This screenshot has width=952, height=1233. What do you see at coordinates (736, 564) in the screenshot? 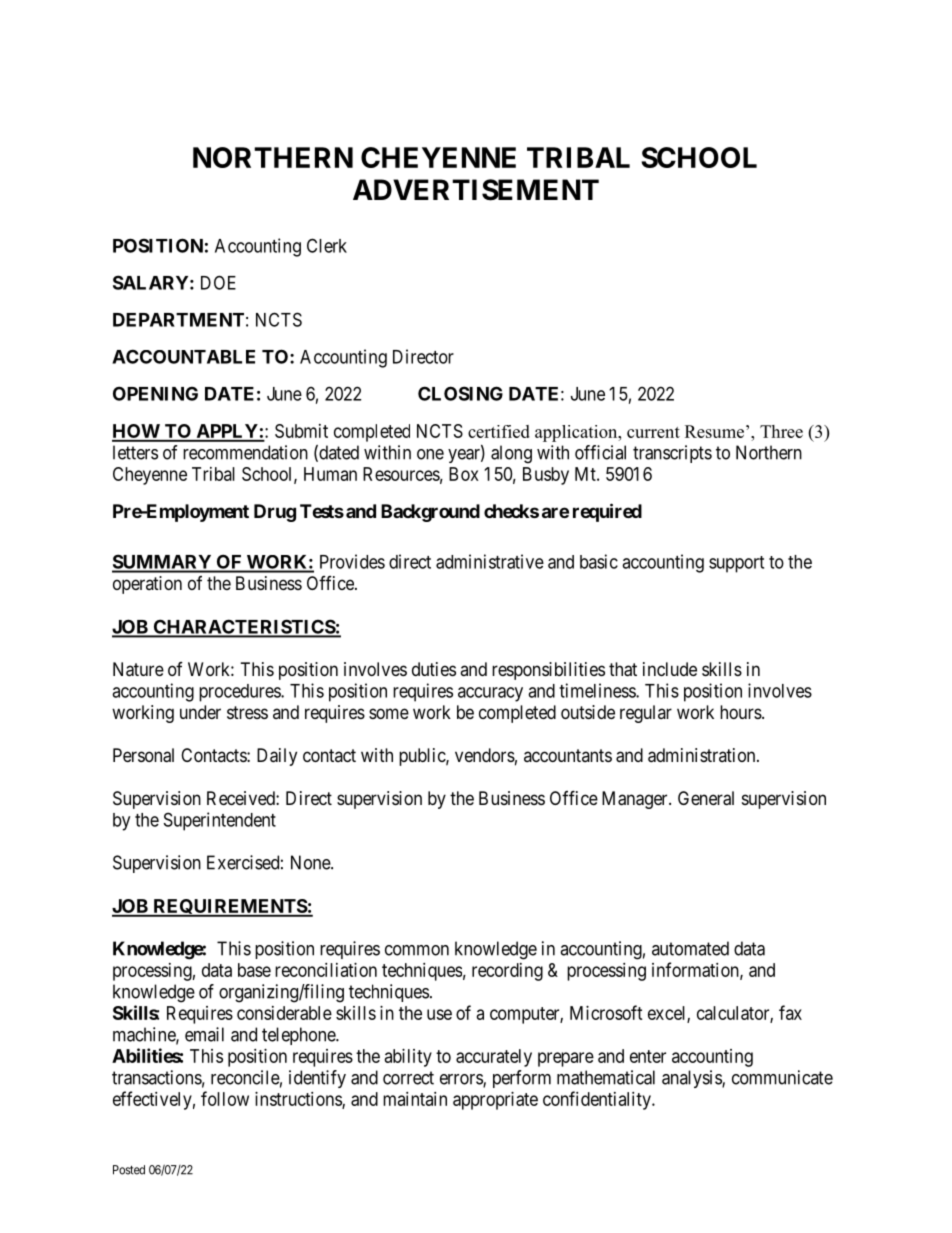
I see `support` at bounding box center [736, 564].
